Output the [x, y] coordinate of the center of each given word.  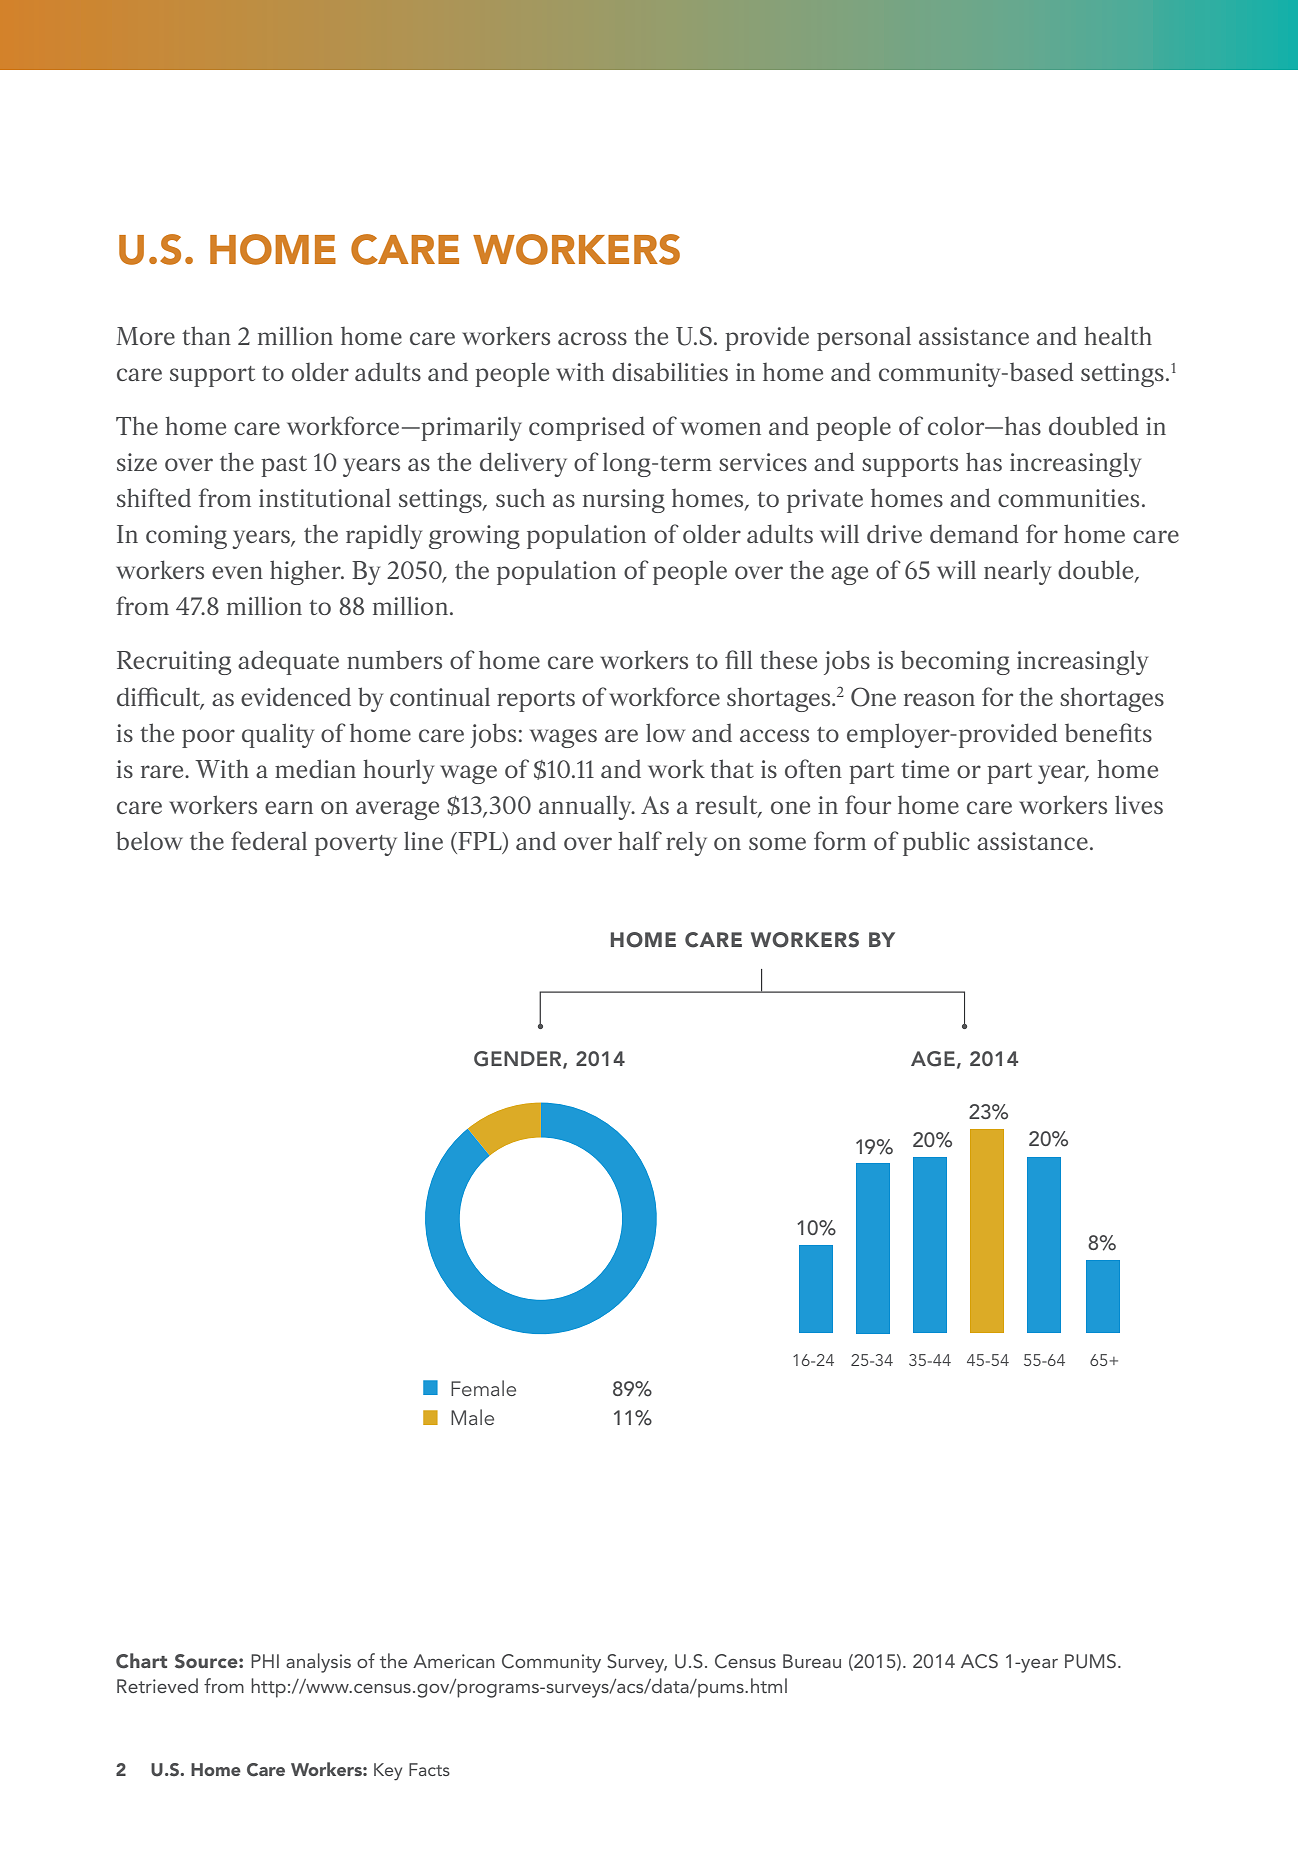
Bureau [812, 1661]
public [936, 843]
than [206, 335]
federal [269, 840]
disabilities [670, 371]
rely [686, 843]
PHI [265, 1661]
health [1118, 335]
